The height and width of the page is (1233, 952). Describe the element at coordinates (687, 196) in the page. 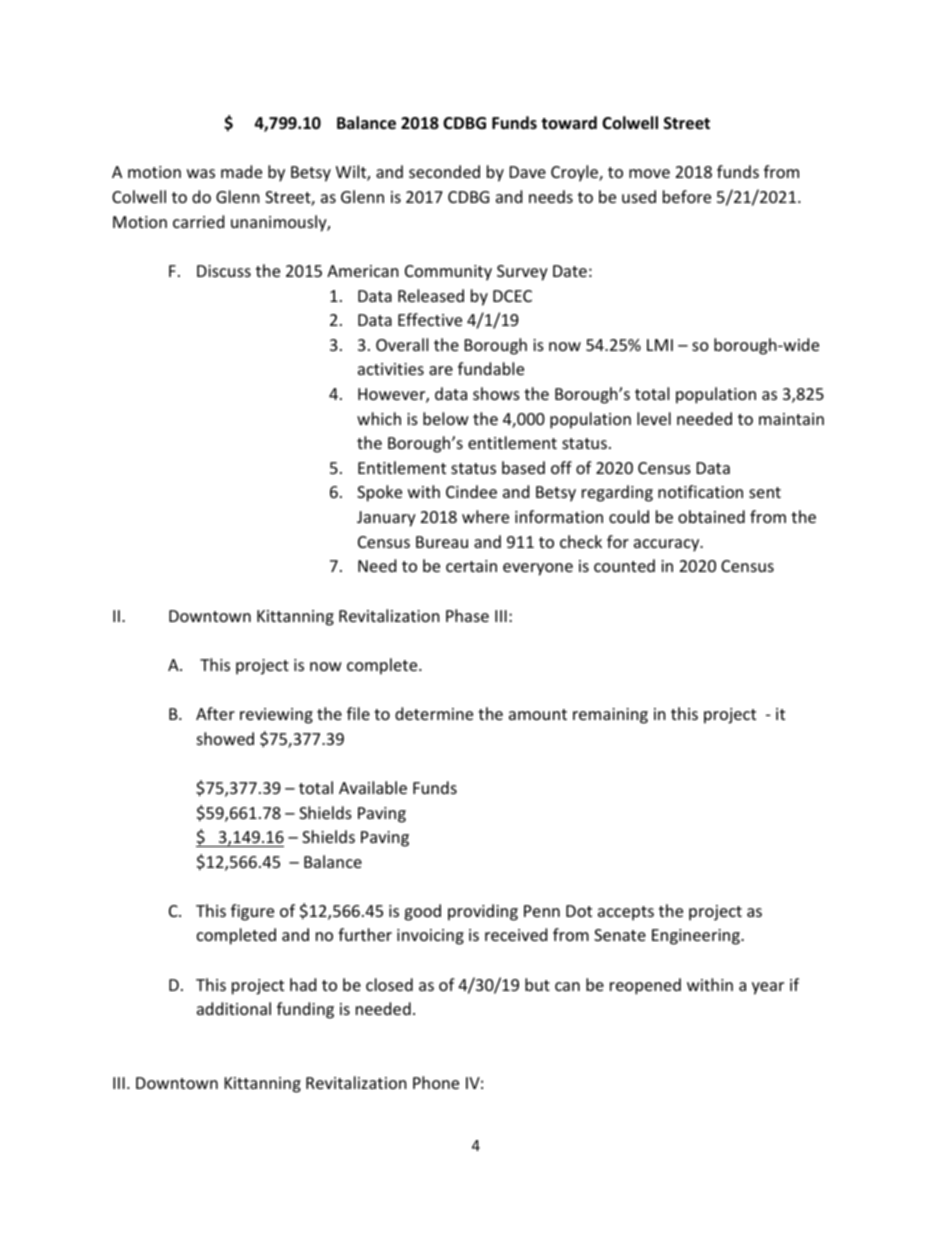

I see `before` at that location.
